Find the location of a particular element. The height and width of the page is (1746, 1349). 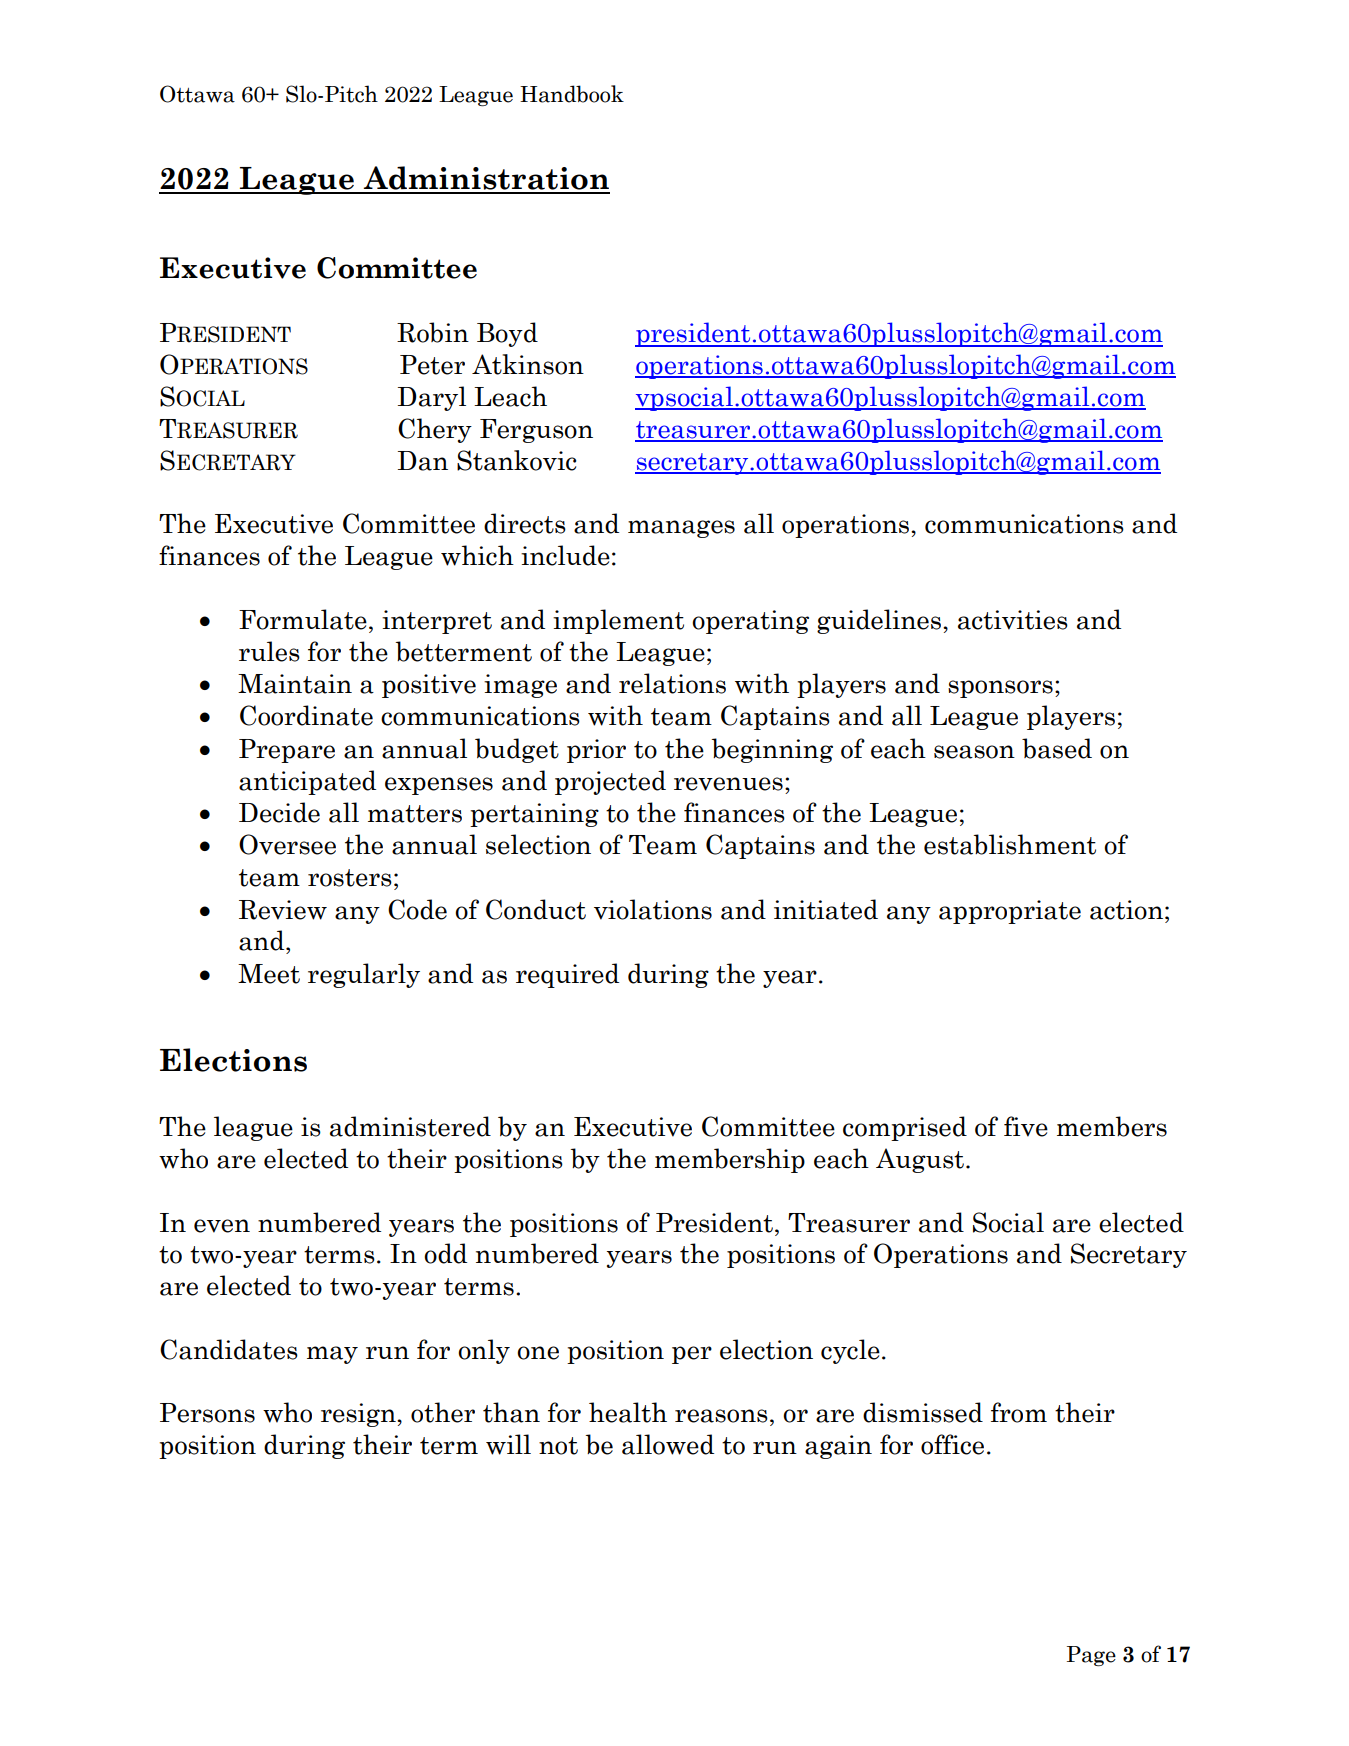

Robin is located at coordinates (433, 332).
